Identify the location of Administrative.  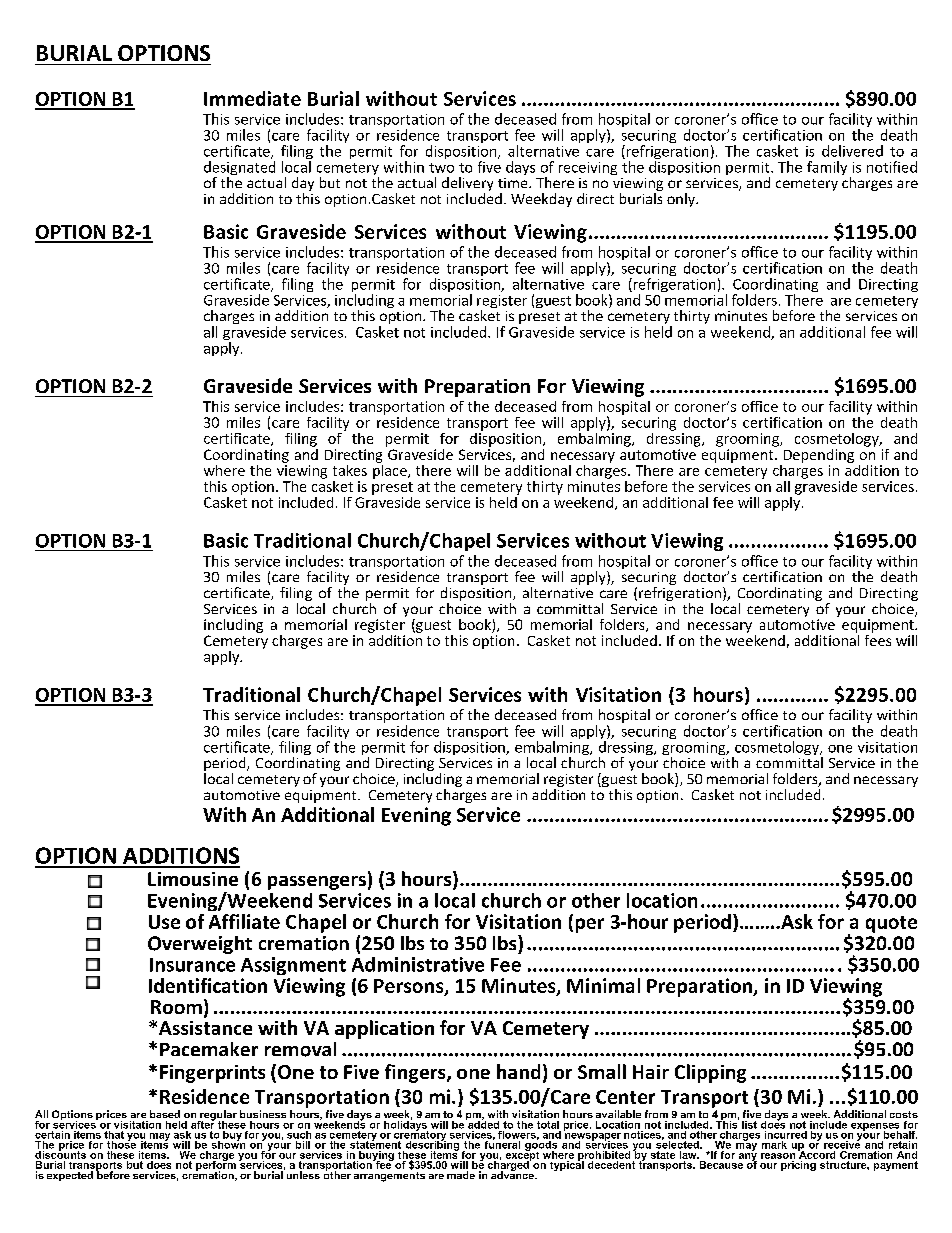
(418, 964).
